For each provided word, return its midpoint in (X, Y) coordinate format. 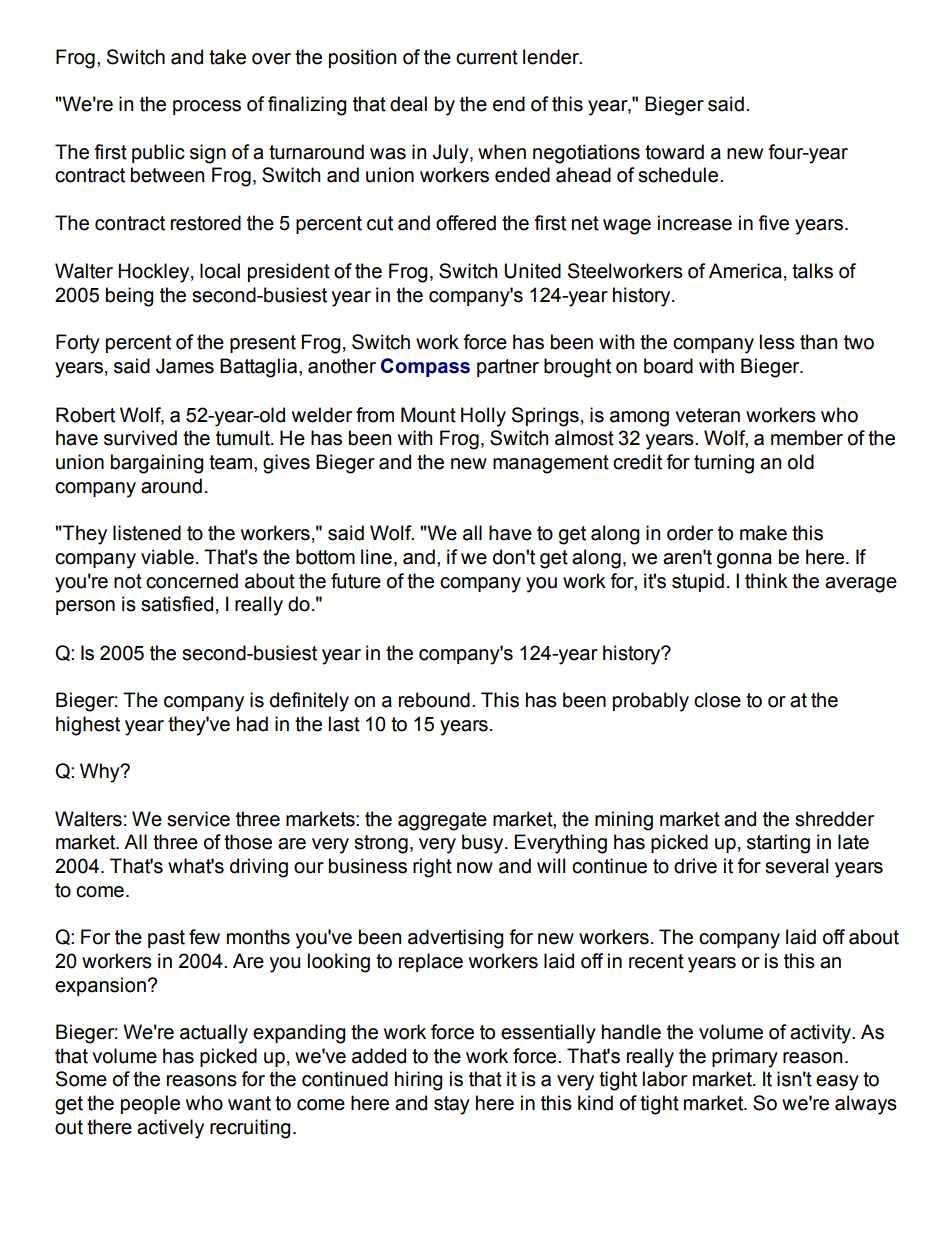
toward (674, 152)
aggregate (442, 821)
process (207, 107)
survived (140, 438)
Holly (483, 417)
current (487, 57)
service (198, 819)
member (807, 438)
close (717, 700)
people (150, 1104)
